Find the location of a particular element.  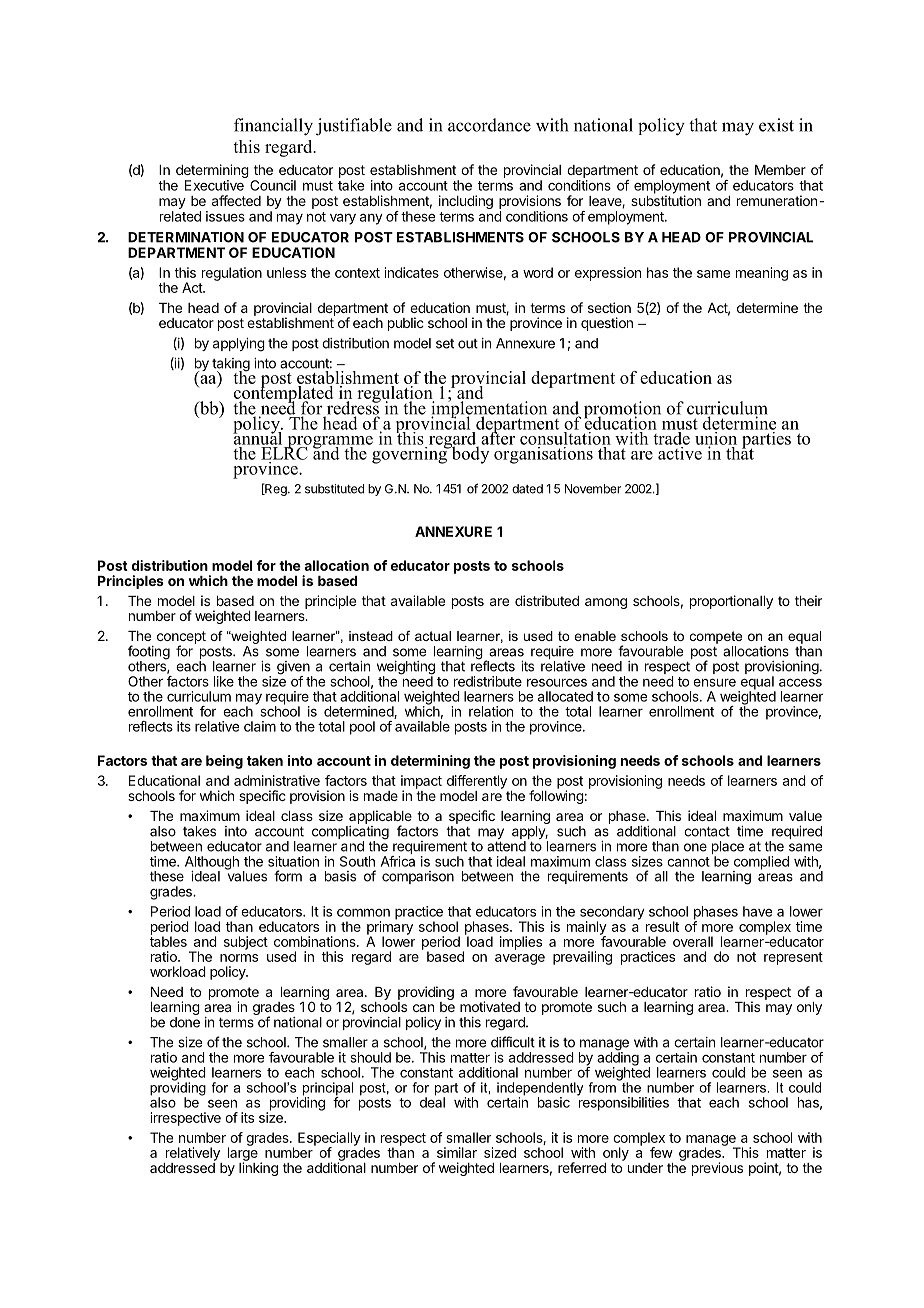

accordance is located at coordinates (489, 125).
